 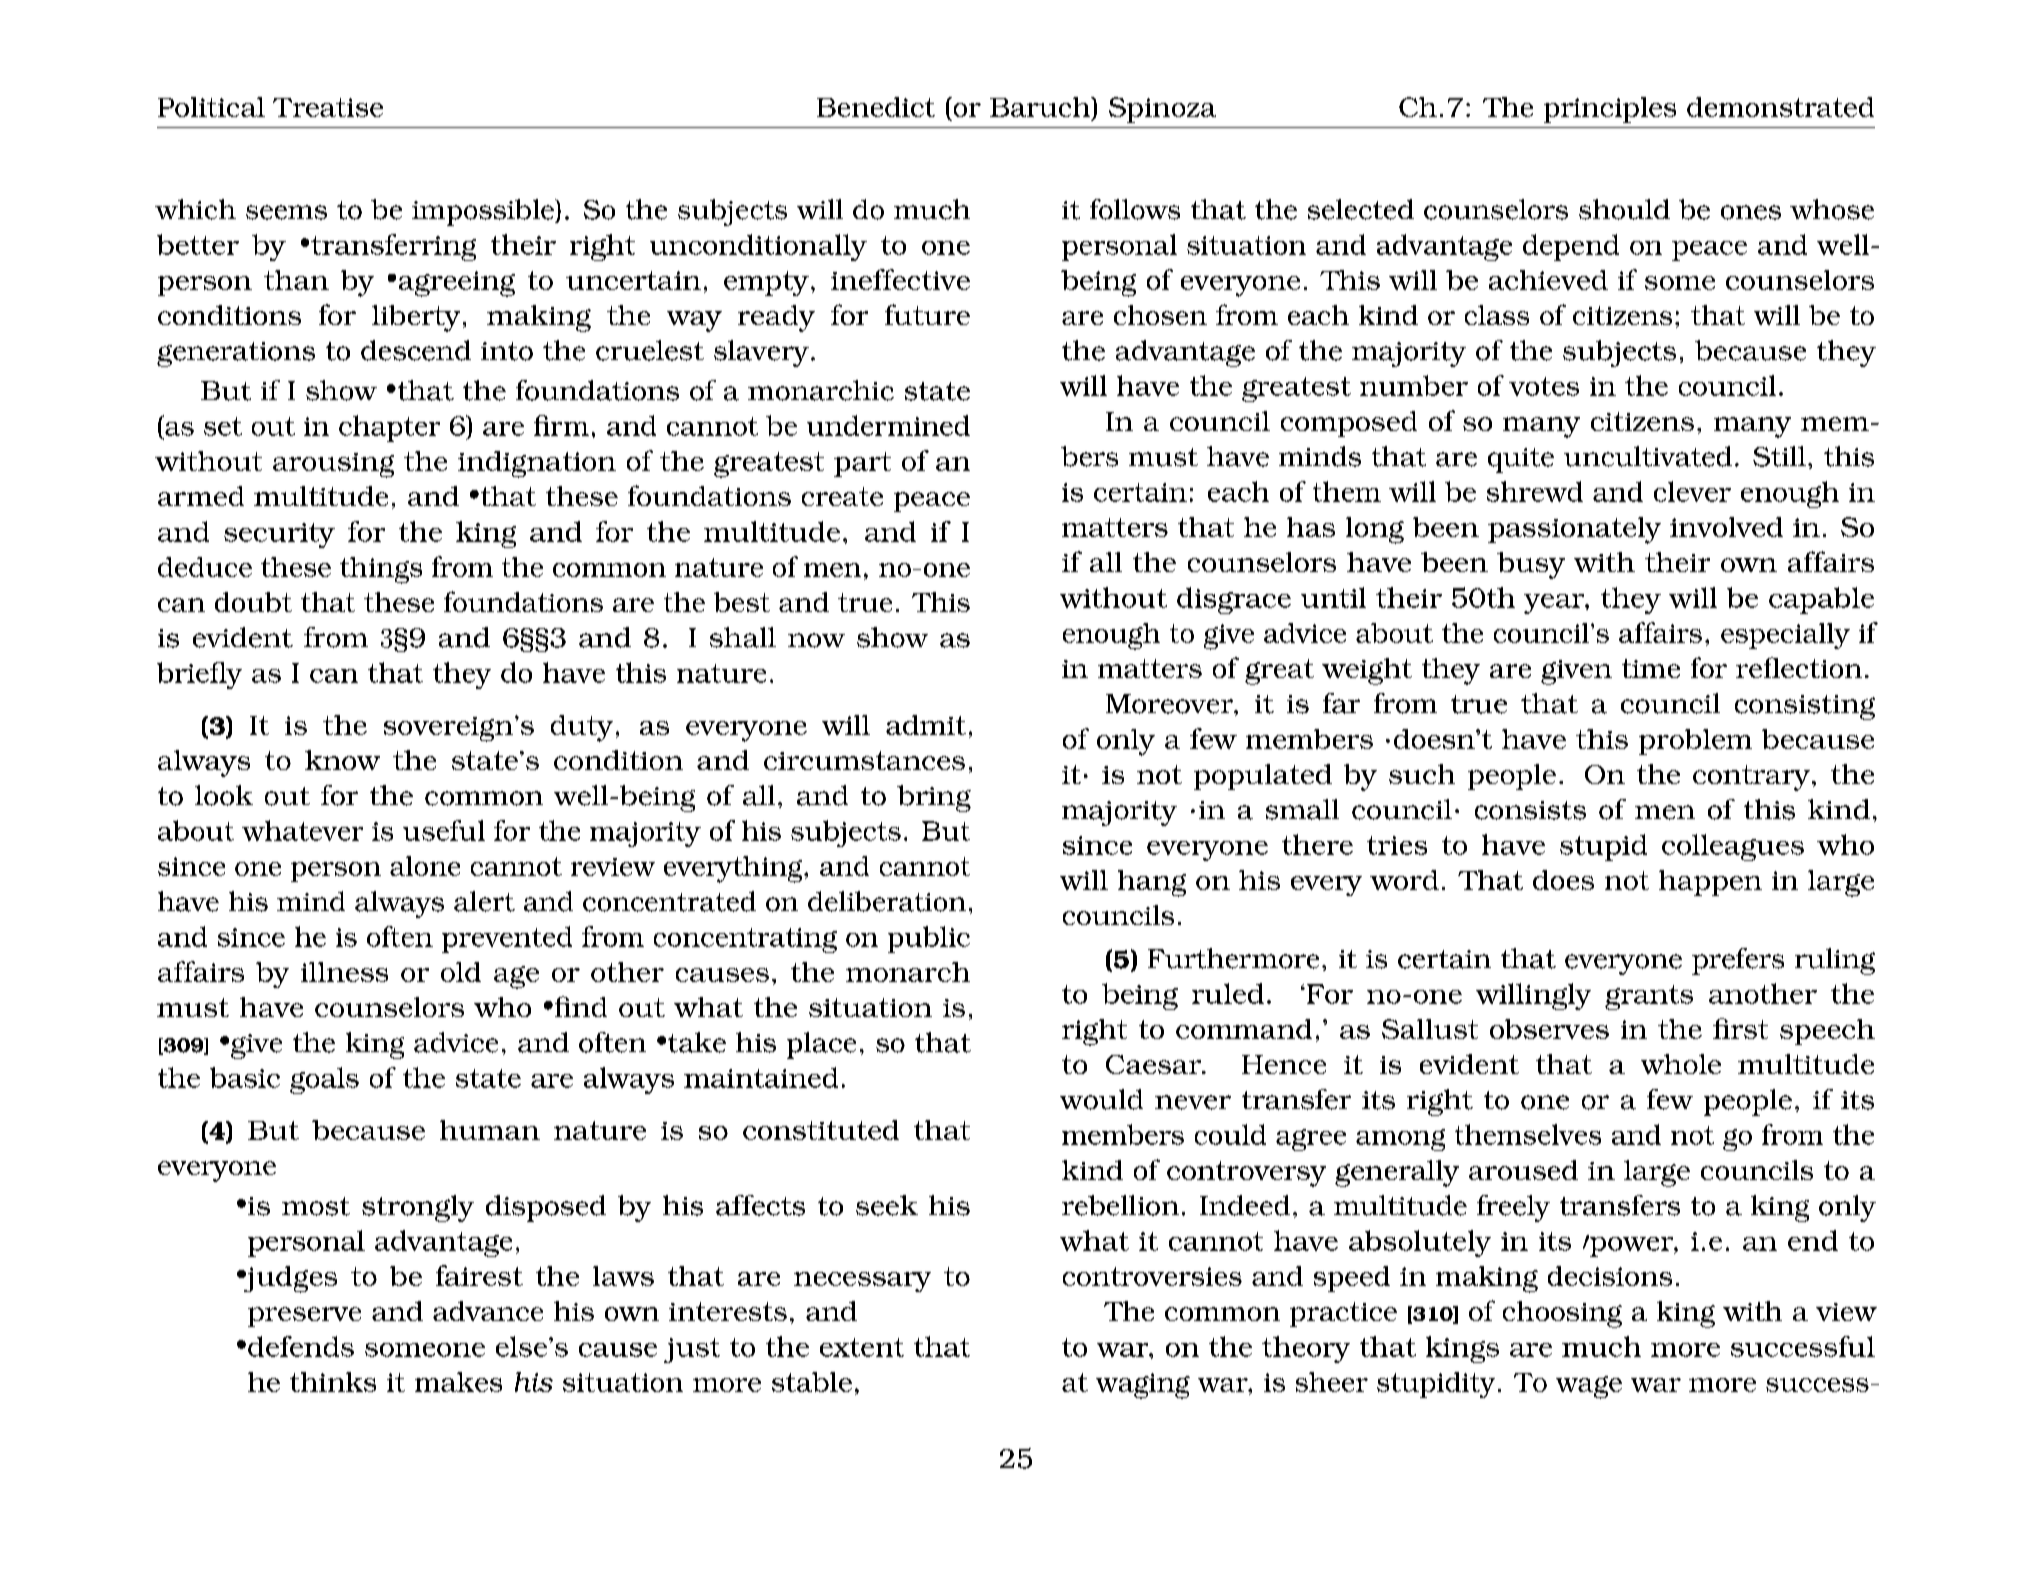 I want to click on principles, so click(x=1610, y=110).
